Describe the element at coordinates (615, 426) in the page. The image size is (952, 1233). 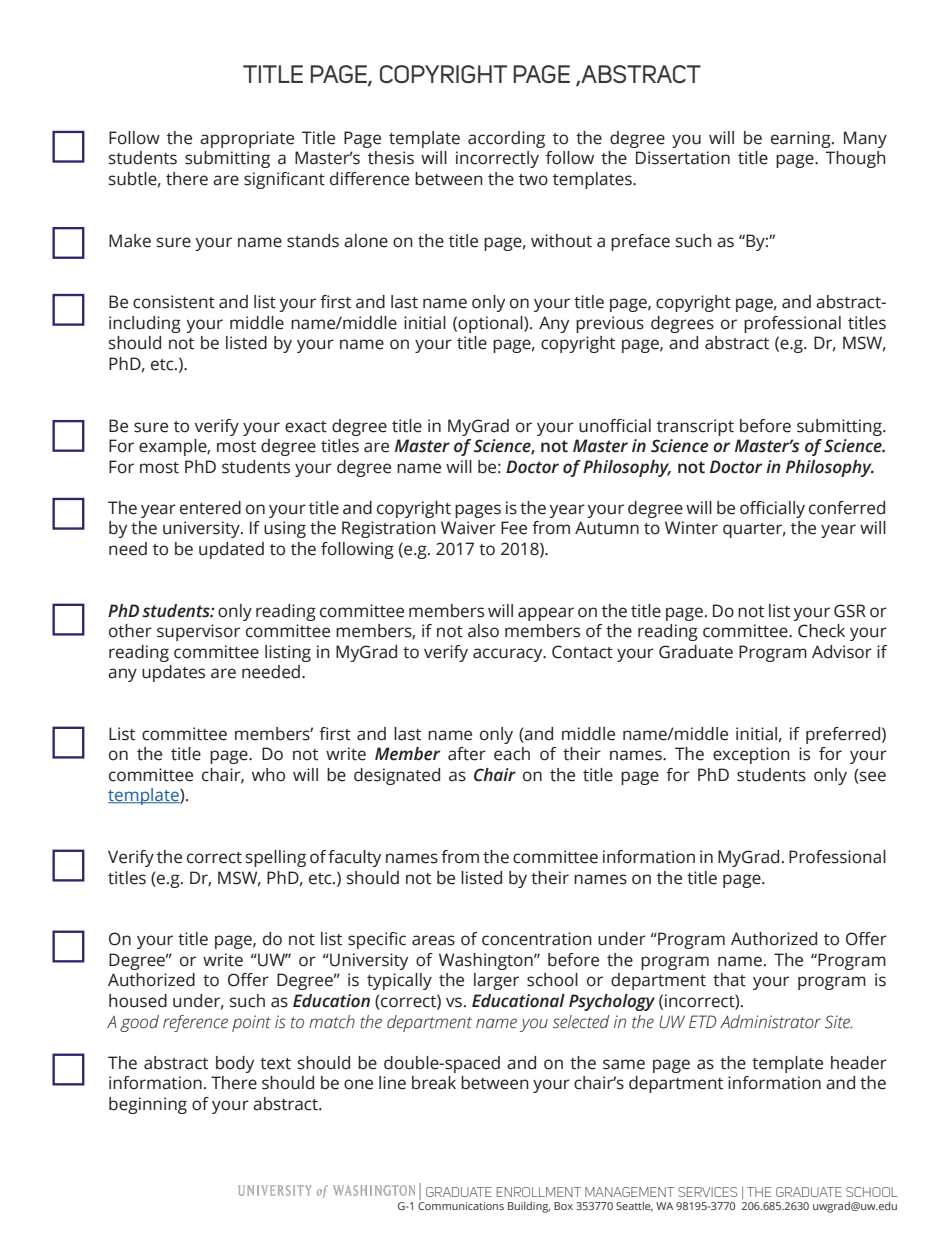
I see `unofficial` at that location.
